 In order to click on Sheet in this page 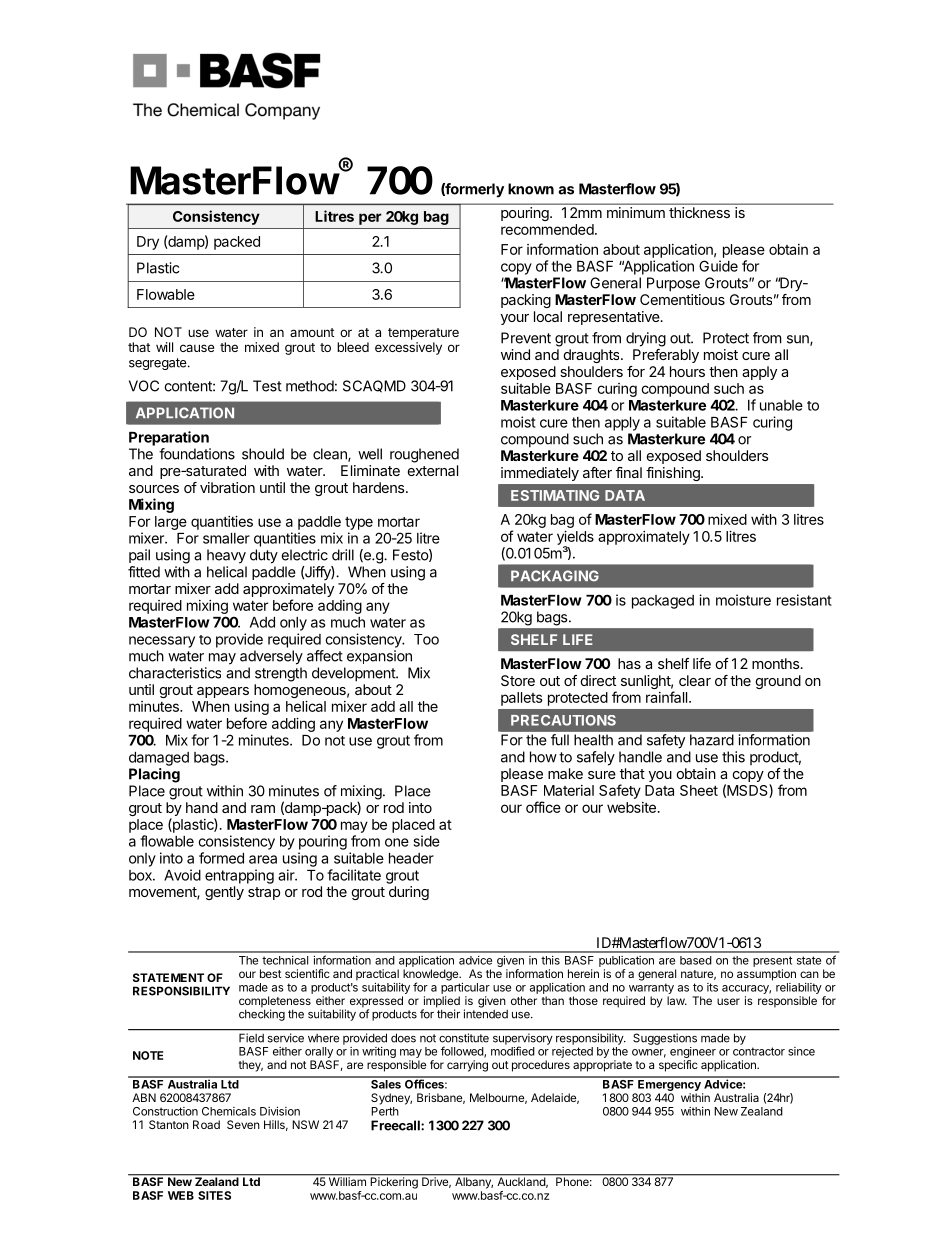, I will do `click(699, 790)`.
